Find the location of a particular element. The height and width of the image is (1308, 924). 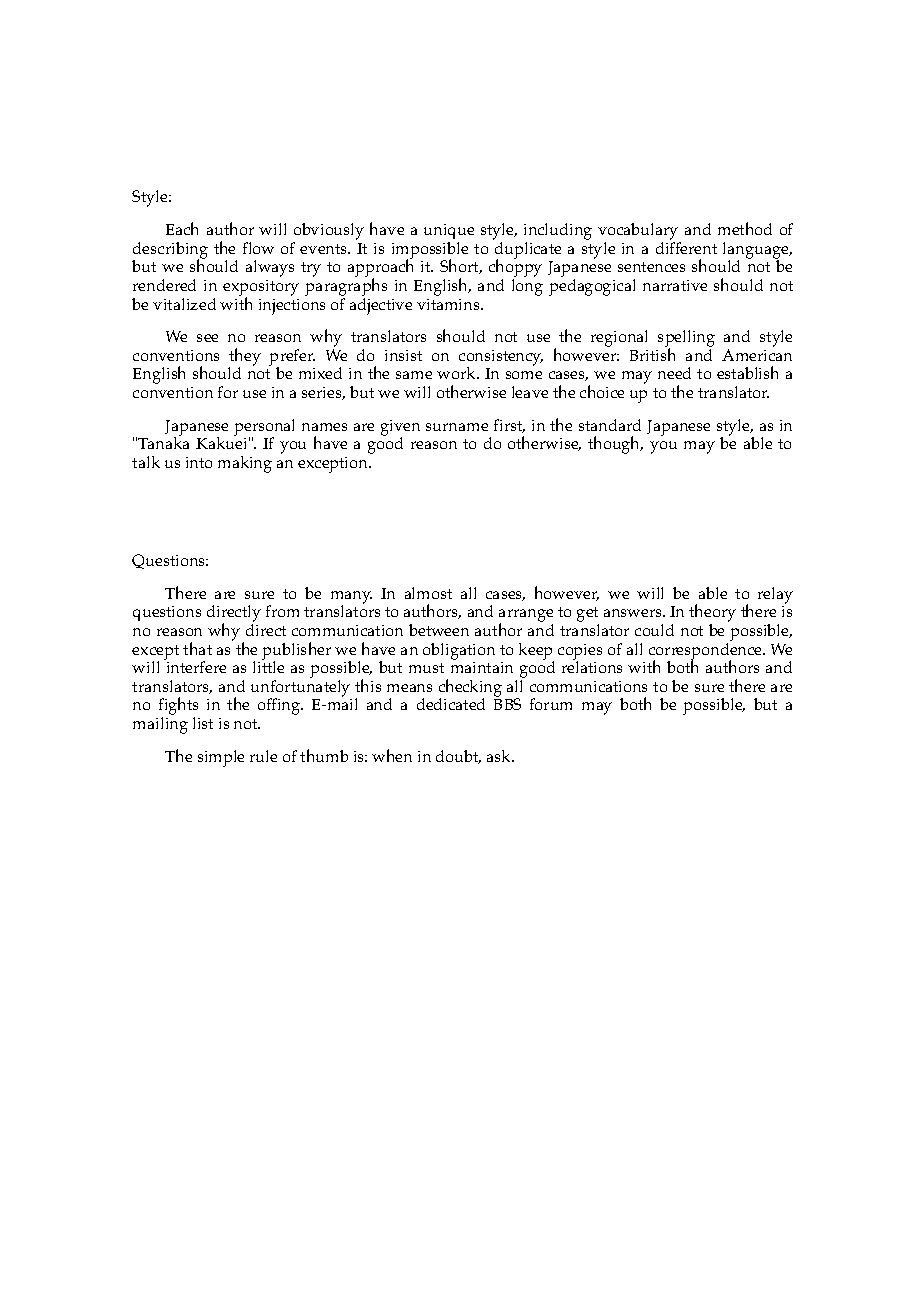

from is located at coordinates (282, 611).
